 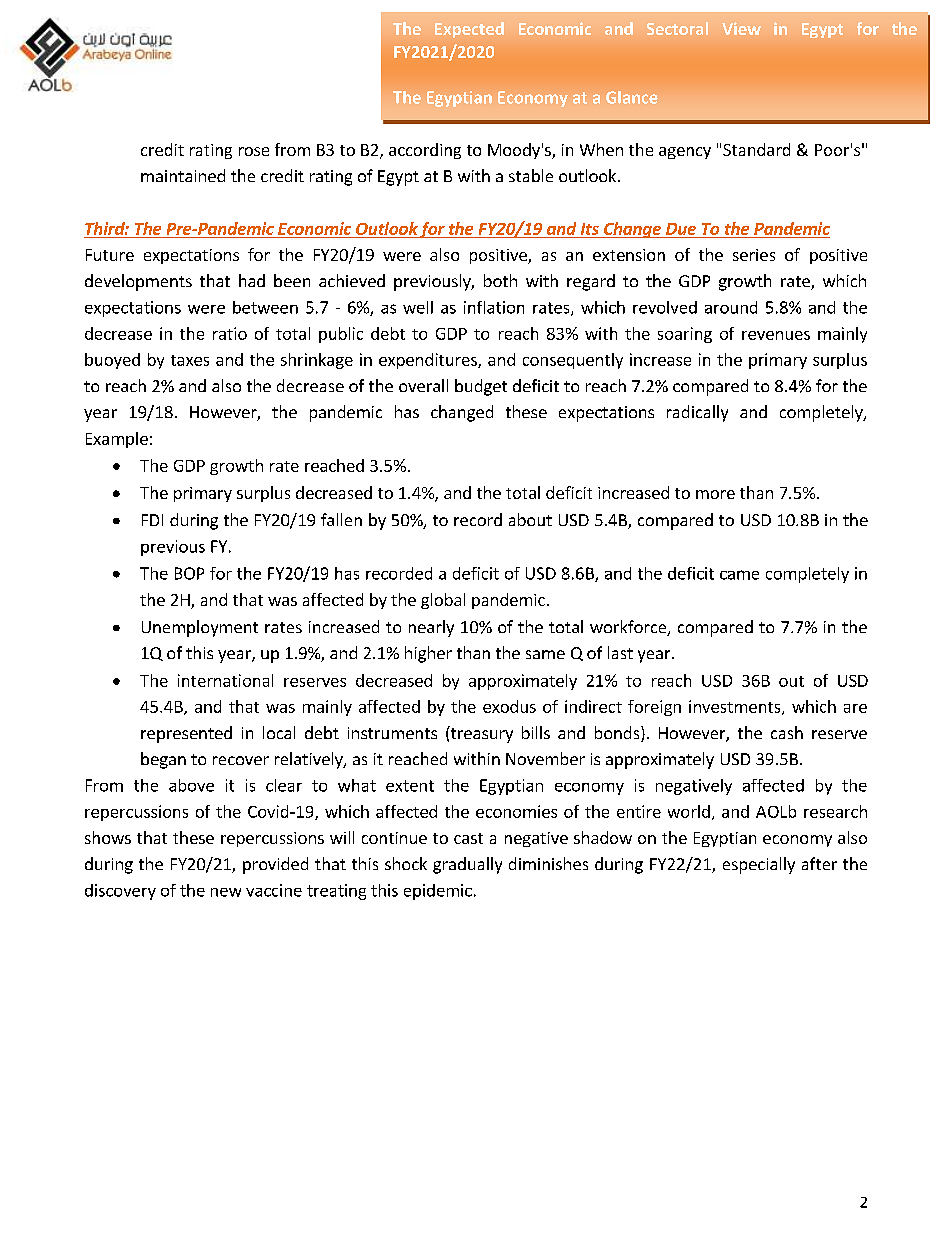 I want to click on investments, so click(x=736, y=707).
